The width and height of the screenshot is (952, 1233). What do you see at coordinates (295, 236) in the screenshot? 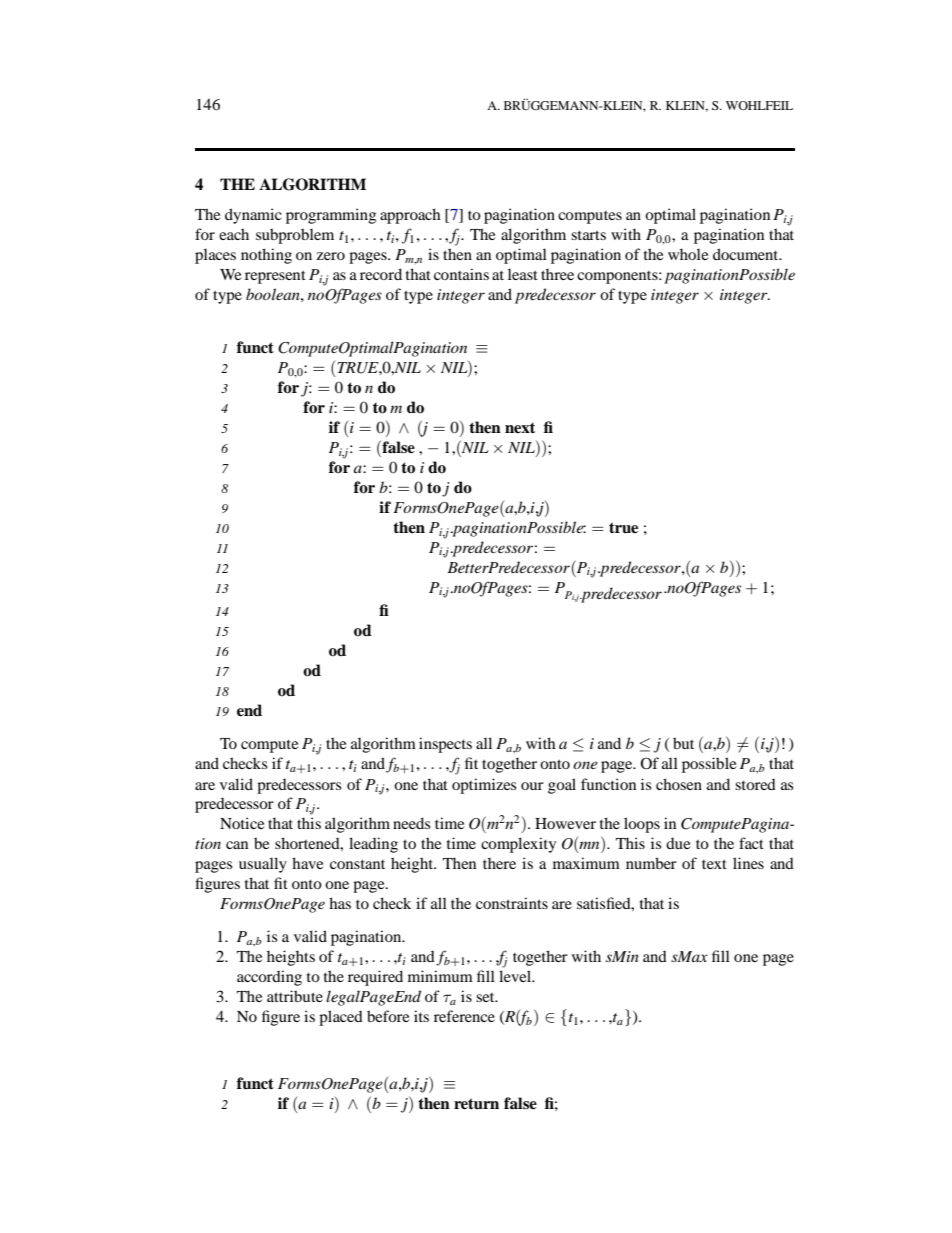
I see `subproblem` at bounding box center [295, 236].
